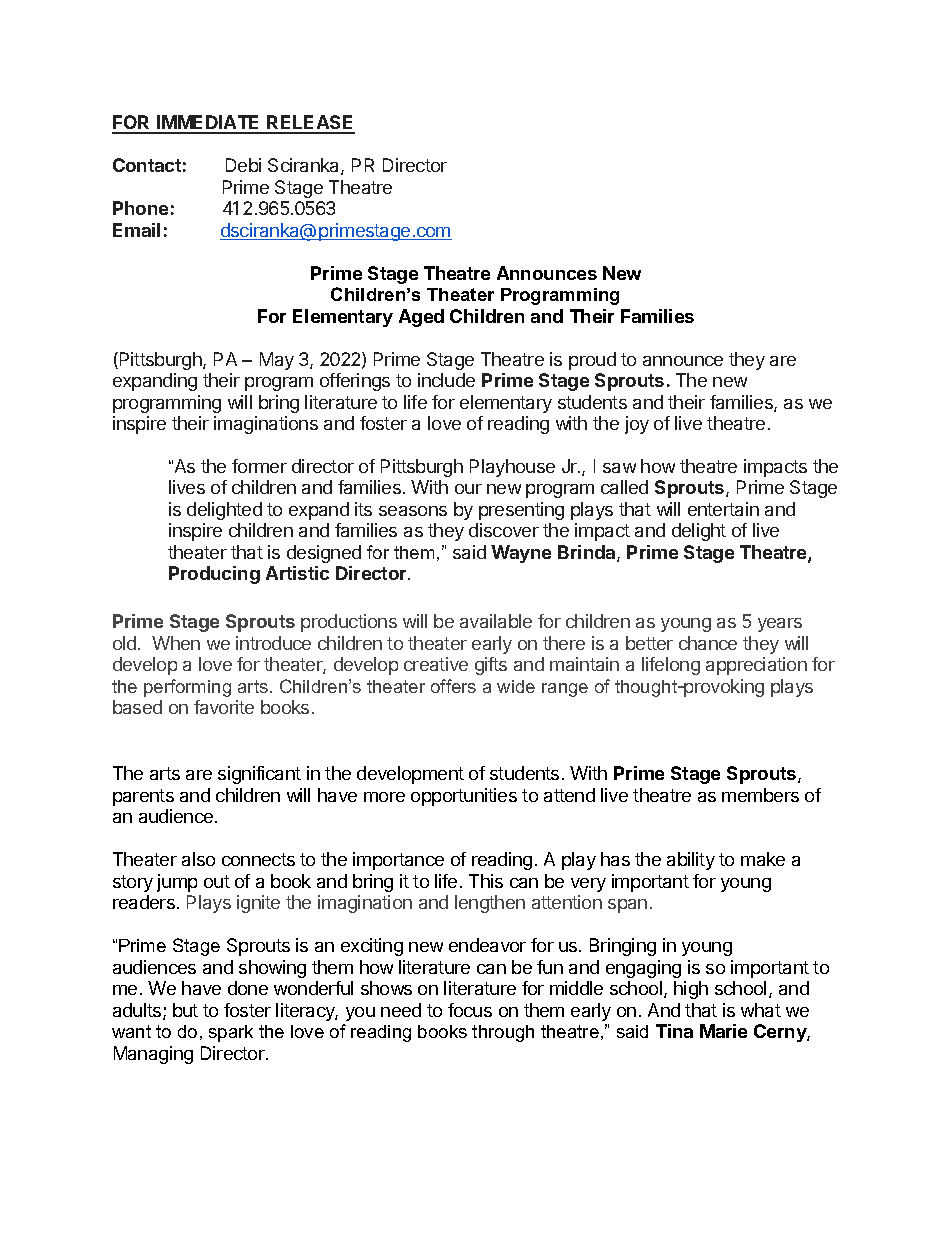  What do you see at coordinates (243, 165) in the screenshot?
I see `Debi` at bounding box center [243, 165].
